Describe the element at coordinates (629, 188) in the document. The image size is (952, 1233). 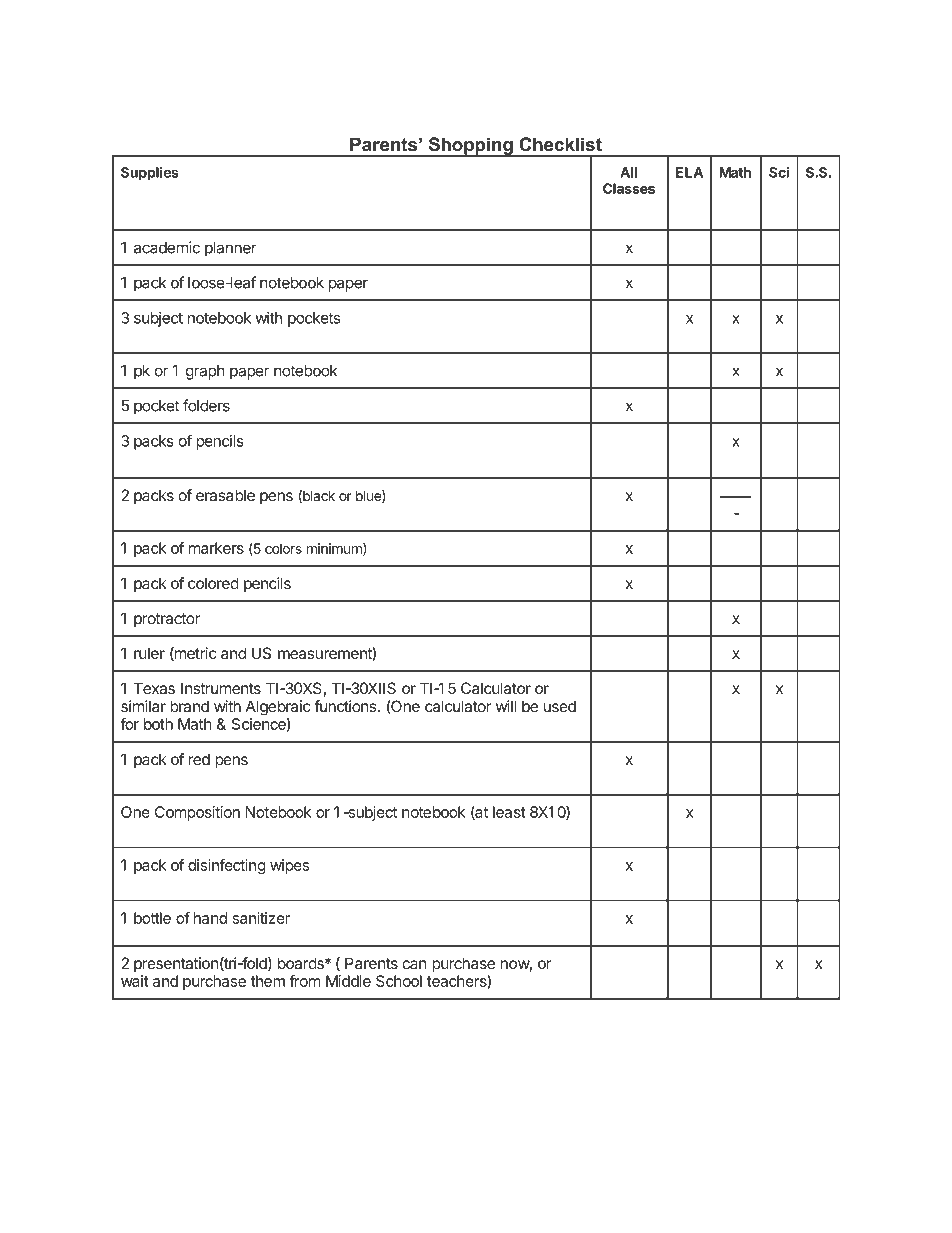
I see `Classes` at that location.
